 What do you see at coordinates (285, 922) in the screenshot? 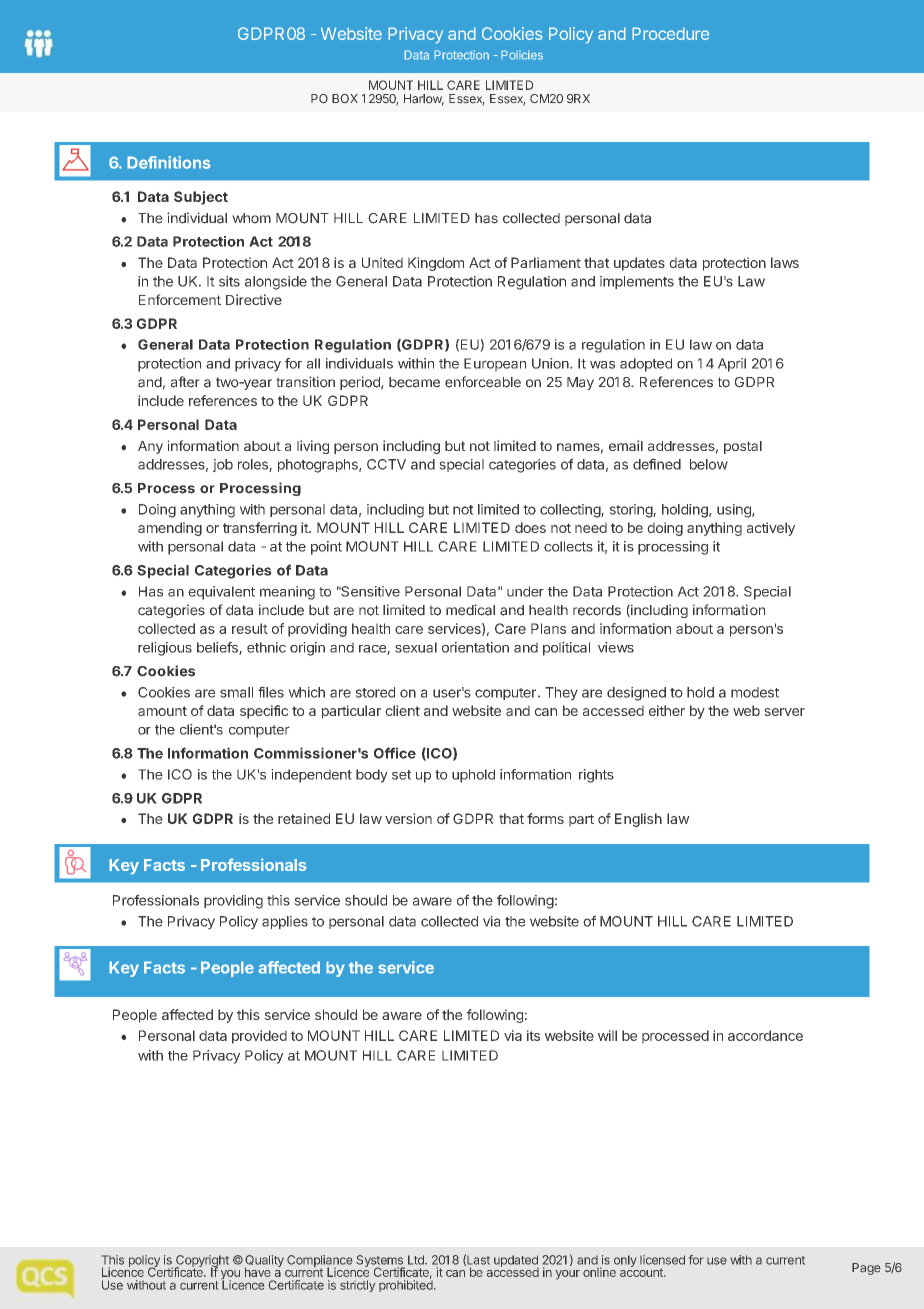
I see `applies` at bounding box center [285, 922].
